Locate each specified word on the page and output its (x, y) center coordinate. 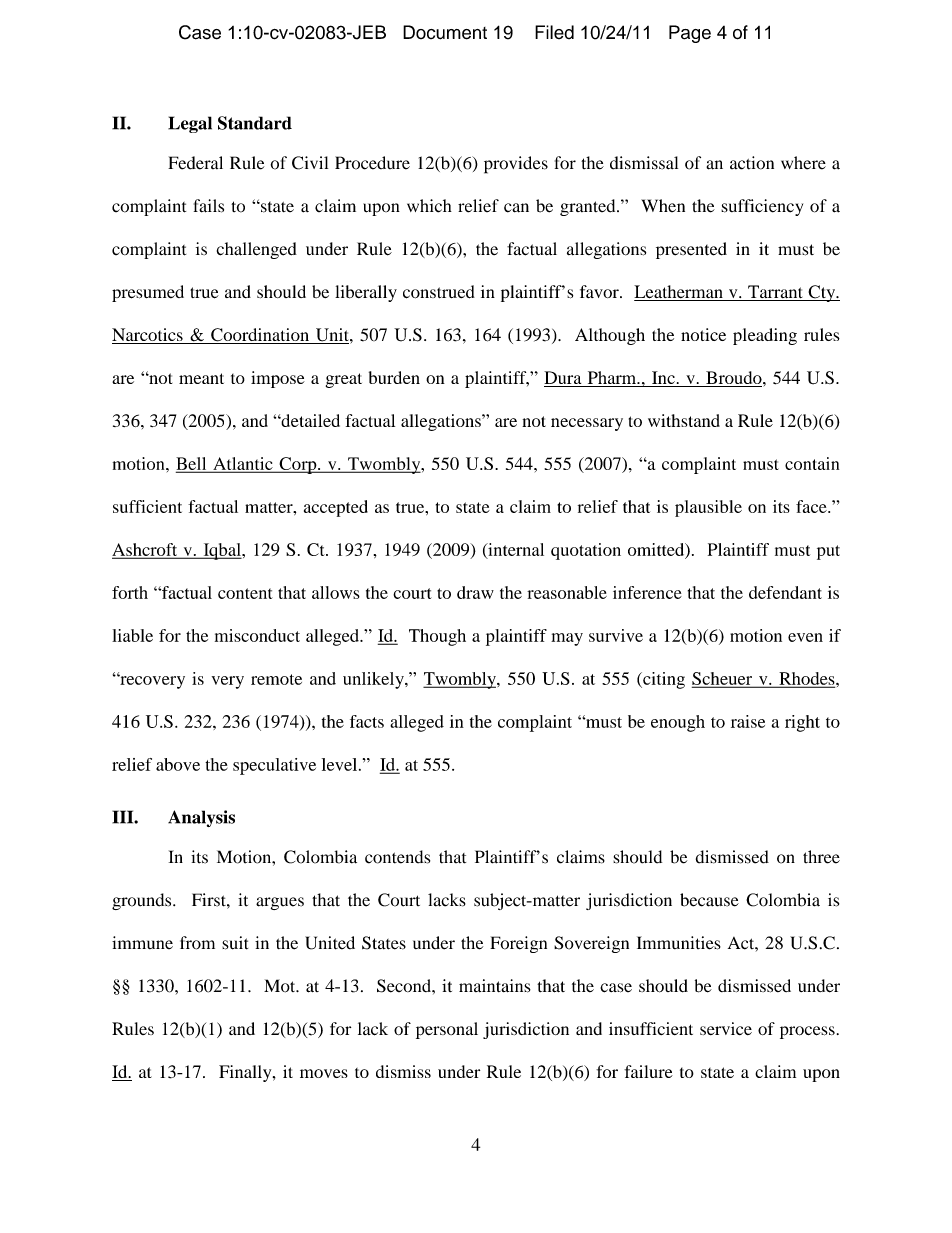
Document (445, 32)
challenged (257, 250)
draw (475, 592)
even (805, 637)
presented (691, 250)
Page (690, 34)
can (516, 208)
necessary (587, 424)
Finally (246, 1073)
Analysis (201, 818)
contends (397, 857)
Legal (190, 124)
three (821, 857)
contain (812, 463)
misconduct (257, 635)
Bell (192, 464)
